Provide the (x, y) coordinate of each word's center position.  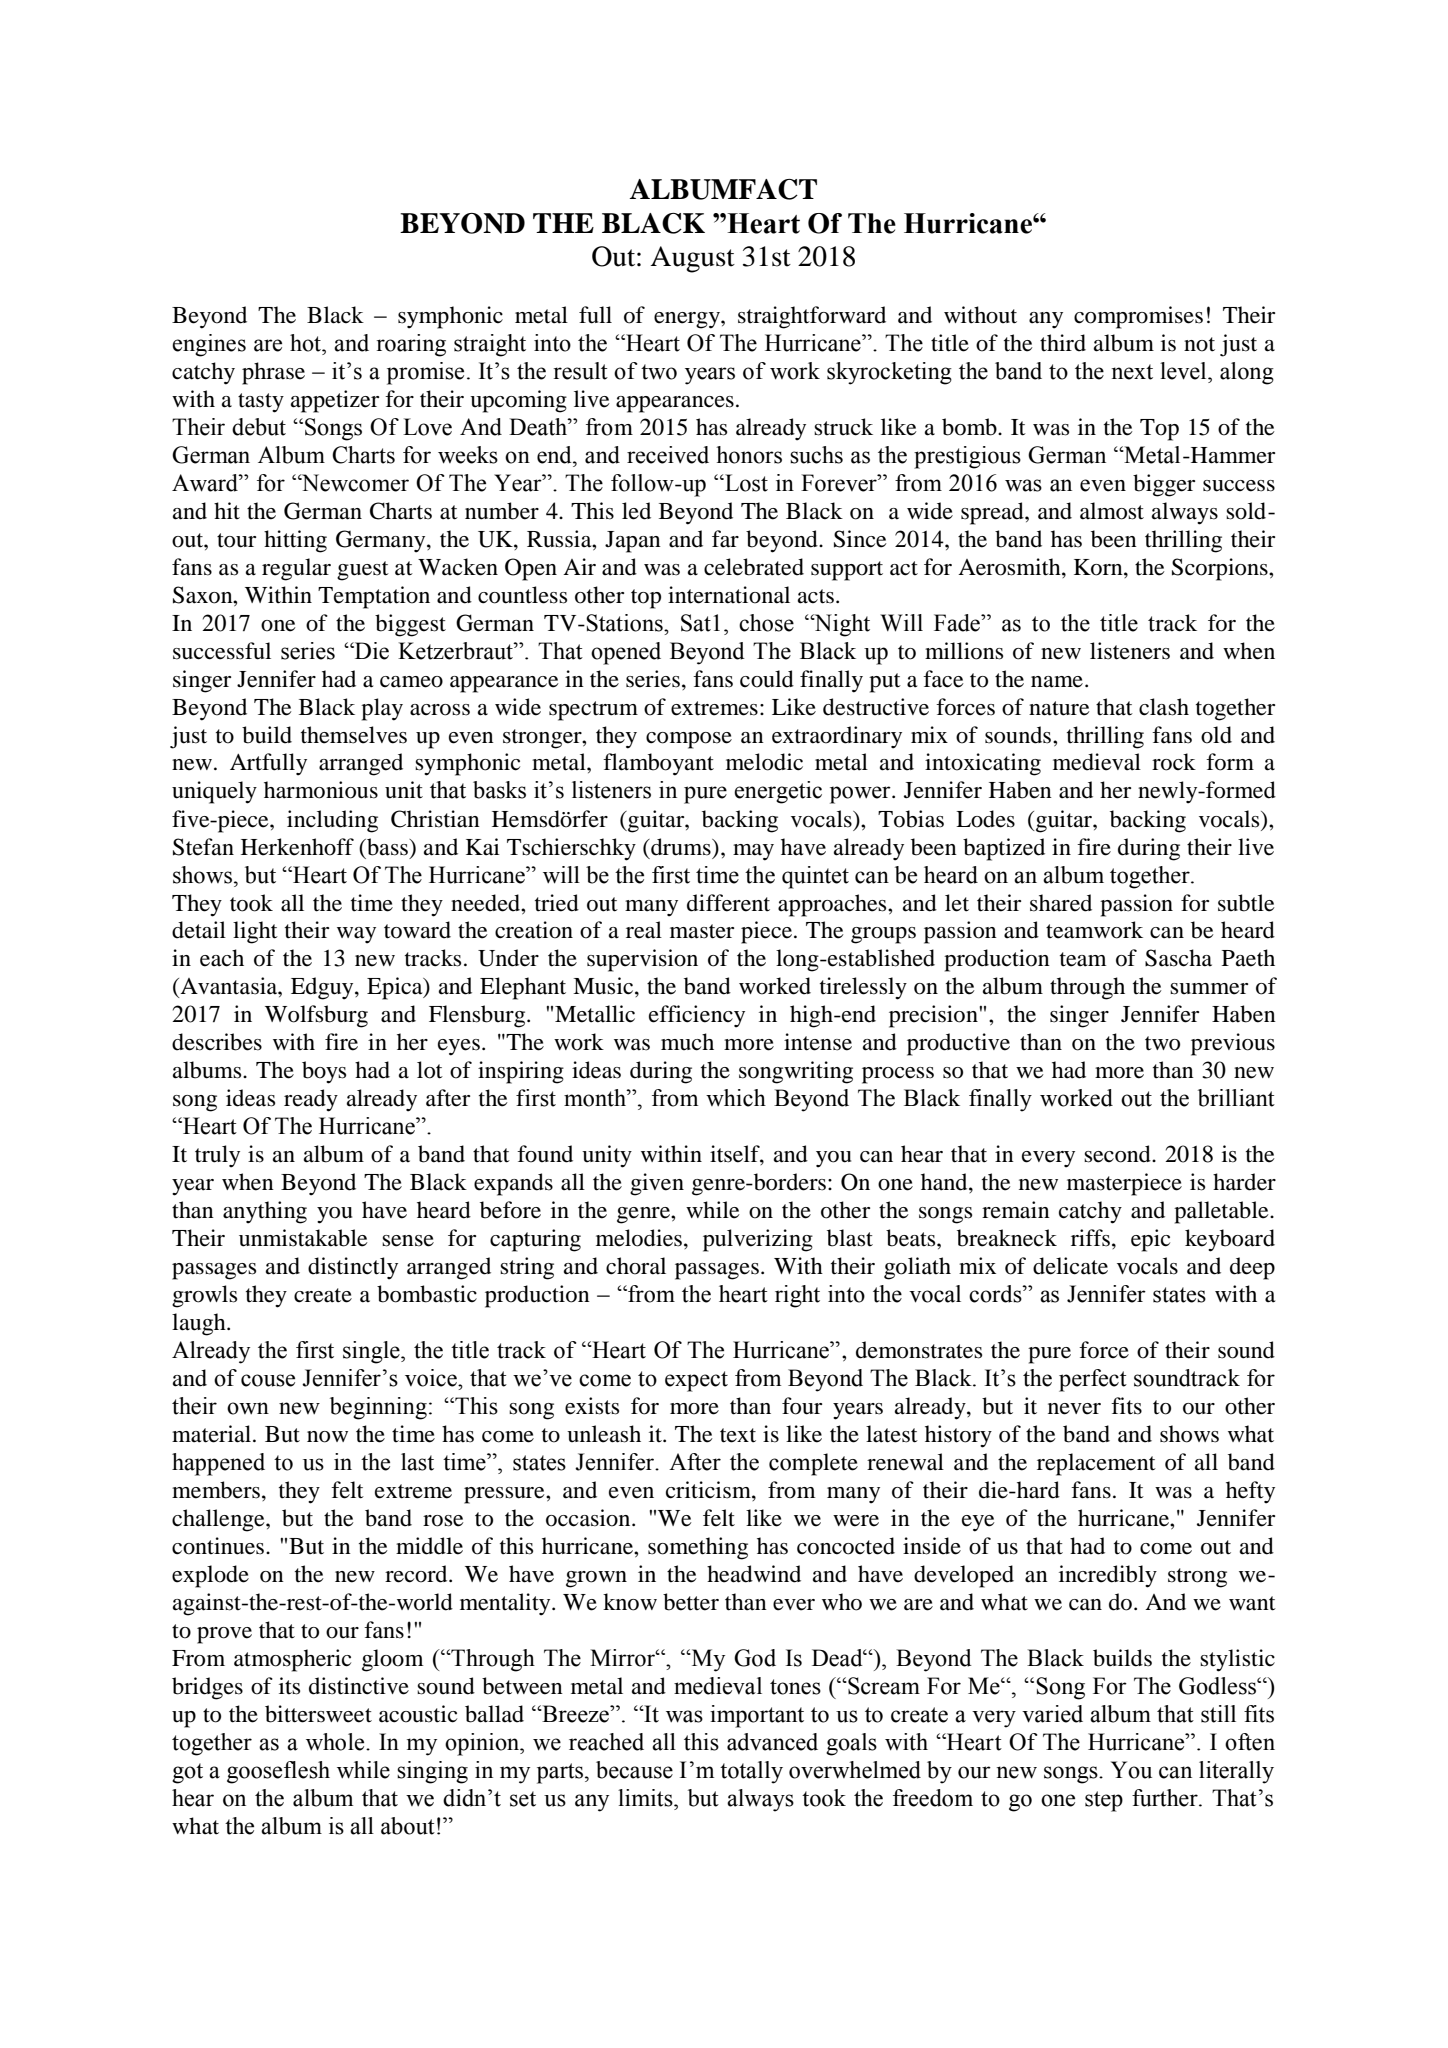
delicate (1070, 1266)
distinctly (353, 1268)
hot (307, 343)
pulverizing (758, 1240)
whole (336, 1742)
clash (1164, 707)
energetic (778, 792)
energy (688, 320)
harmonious (321, 790)
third (1063, 343)
